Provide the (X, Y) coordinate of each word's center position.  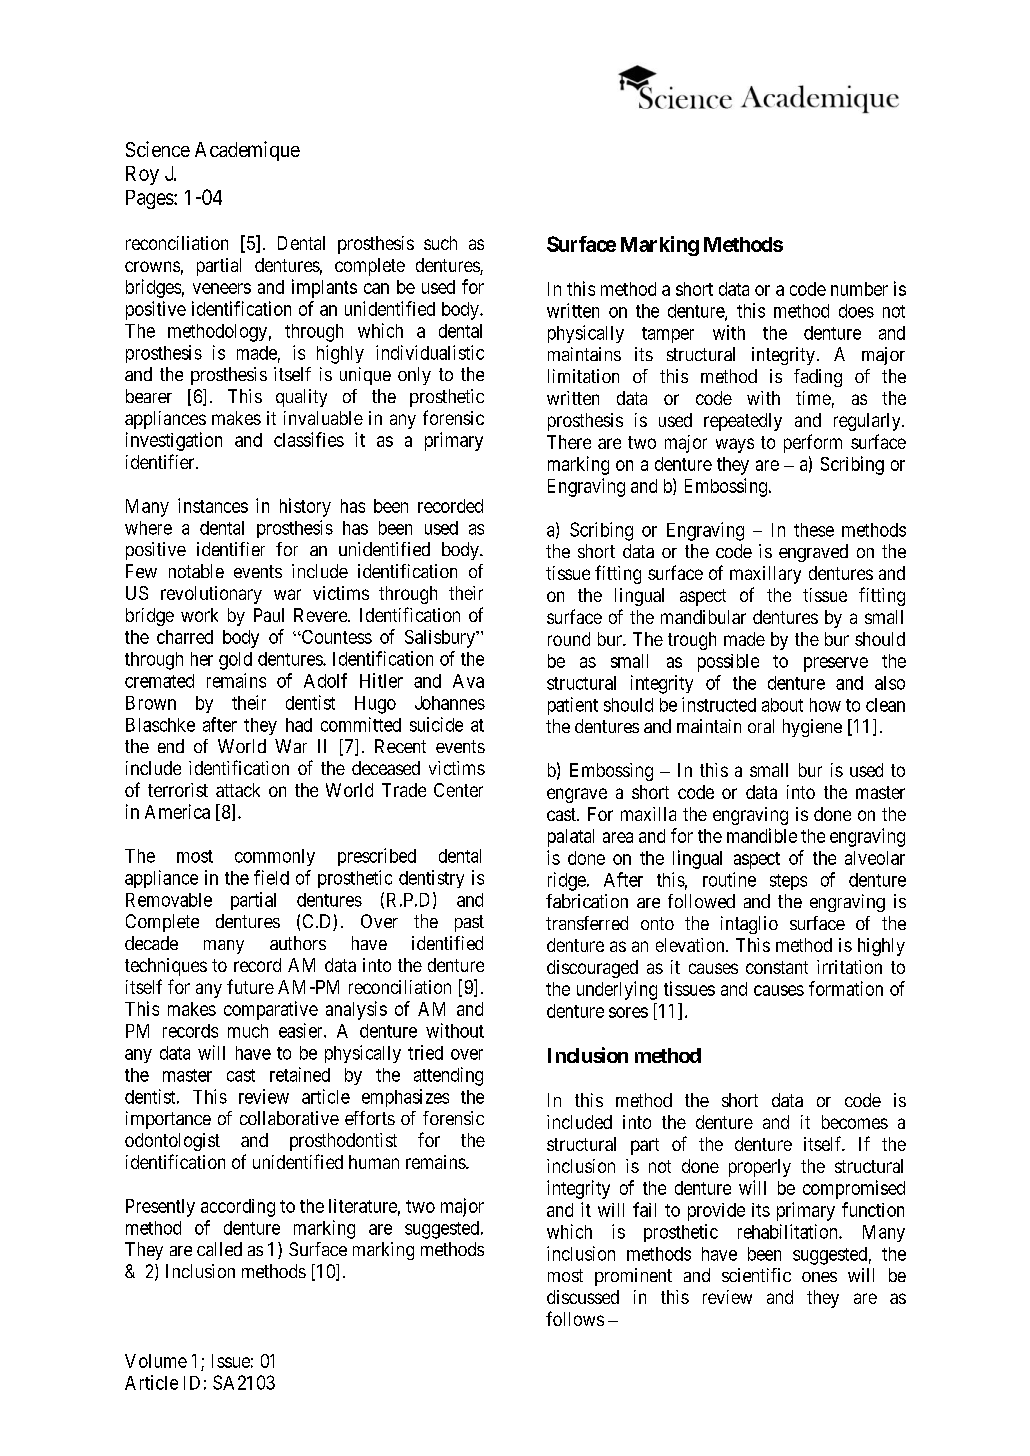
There (569, 442)
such (440, 243)
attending (448, 1076)
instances (213, 505)
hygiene (812, 728)
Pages (150, 199)
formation (846, 988)
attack (238, 790)
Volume (156, 1361)
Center (458, 790)
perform (813, 443)
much (248, 1031)
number (859, 289)
